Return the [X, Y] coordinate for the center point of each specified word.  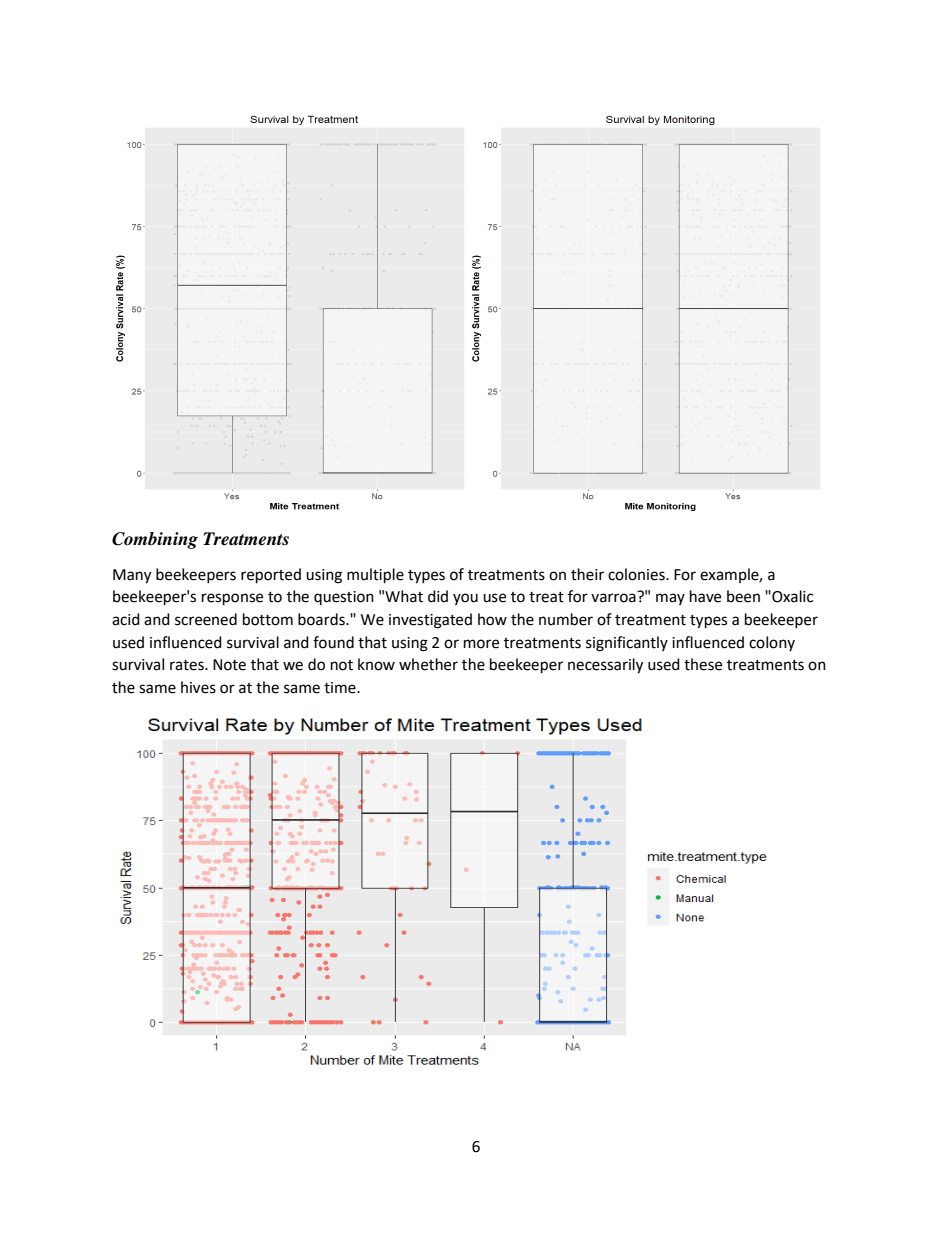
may [670, 599]
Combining [155, 540]
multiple [375, 576]
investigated [430, 621]
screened [206, 619]
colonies [637, 574]
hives [198, 687]
